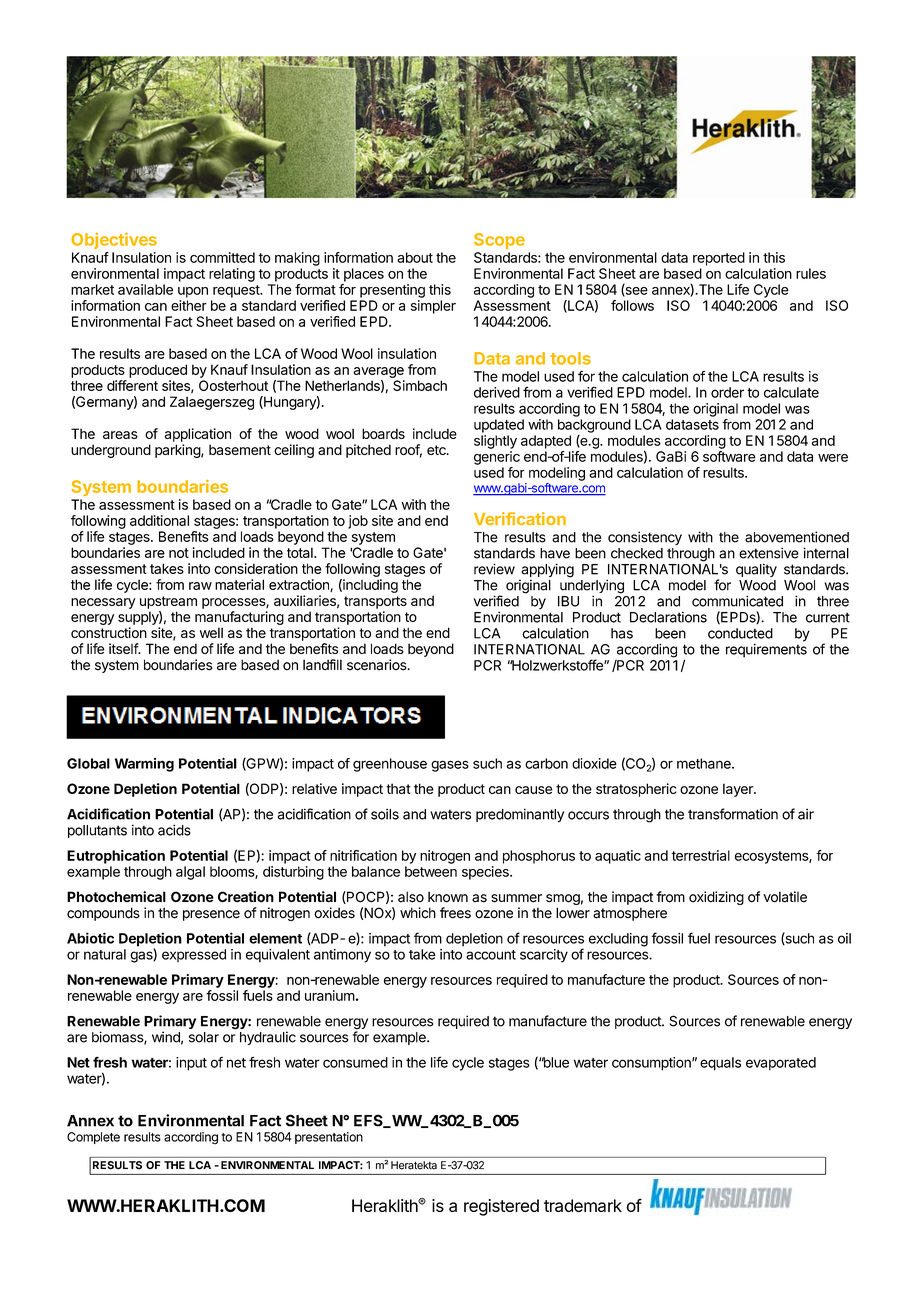 The height and width of the screenshot is (1308, 924). Describe the element at coordinates (719, 259) in the screenshot. I see `reported` at that location.
